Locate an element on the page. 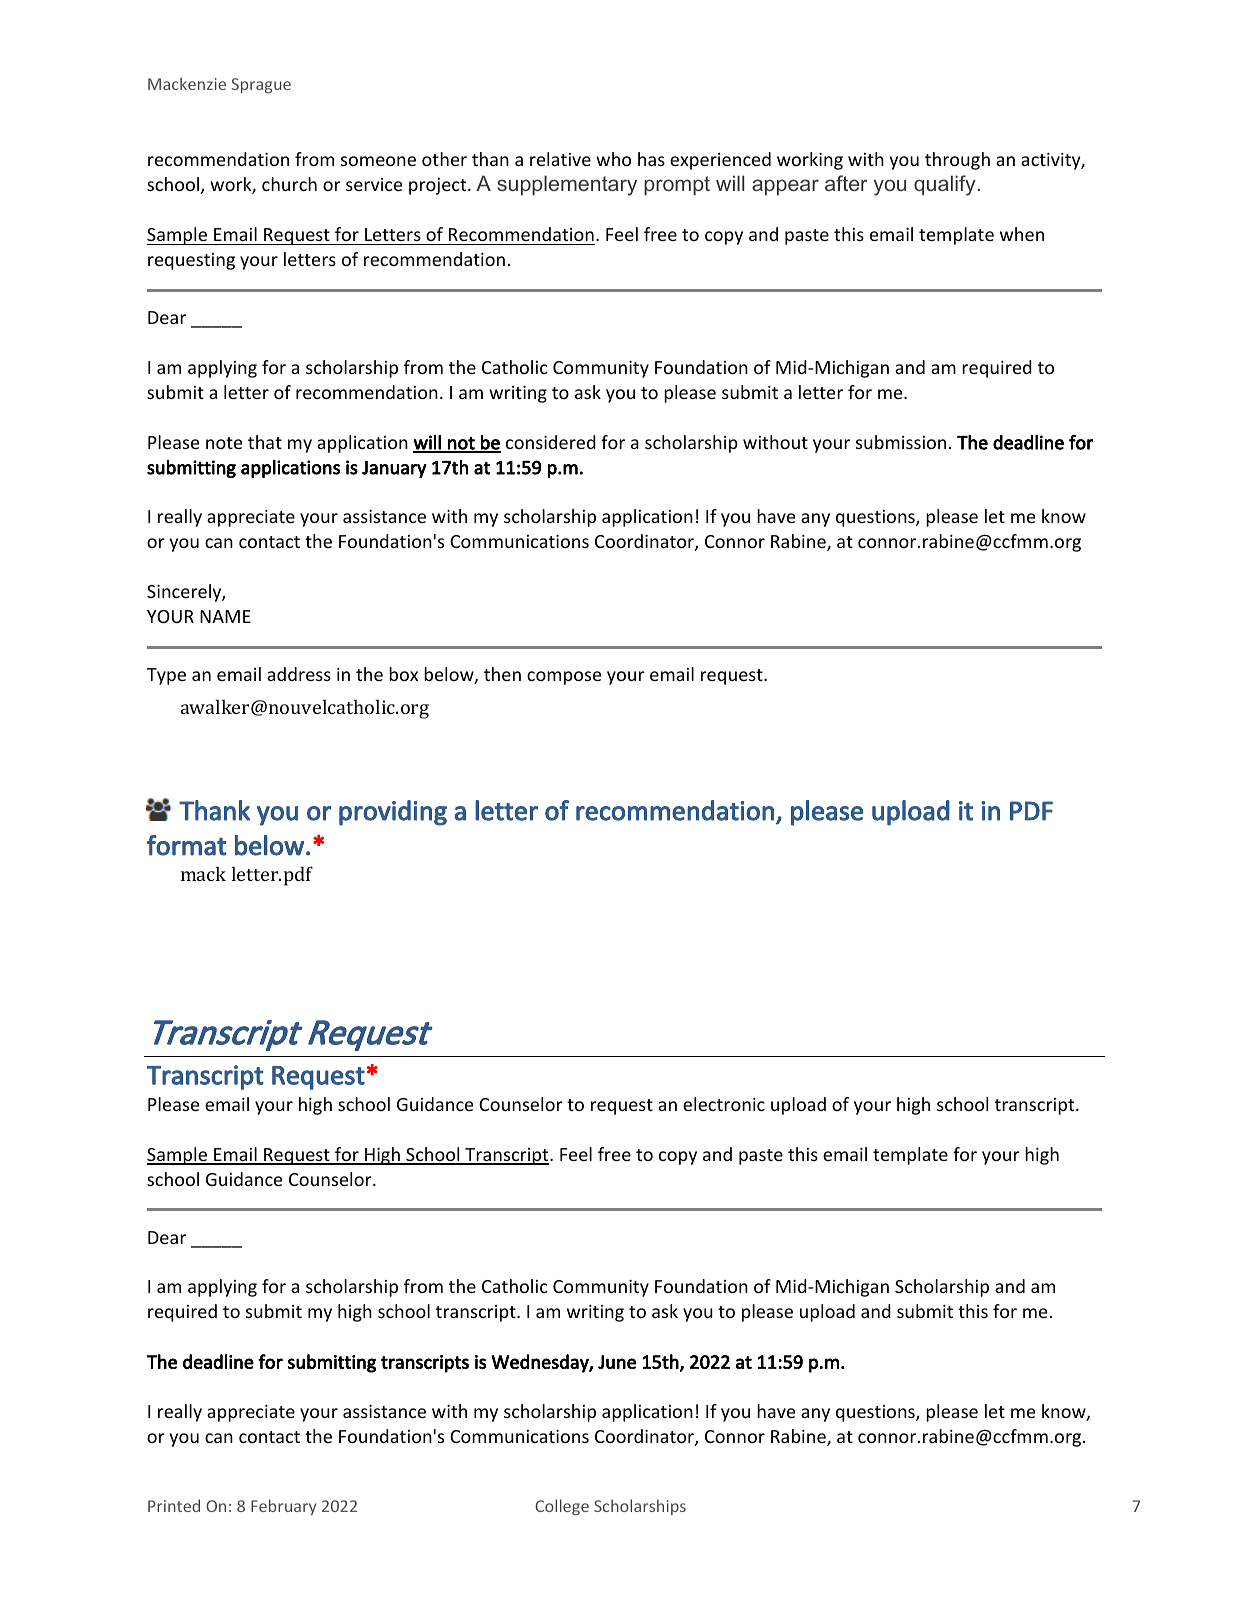 This document has width=1249, height=1616. June is located at coordinates (617, 1362).
